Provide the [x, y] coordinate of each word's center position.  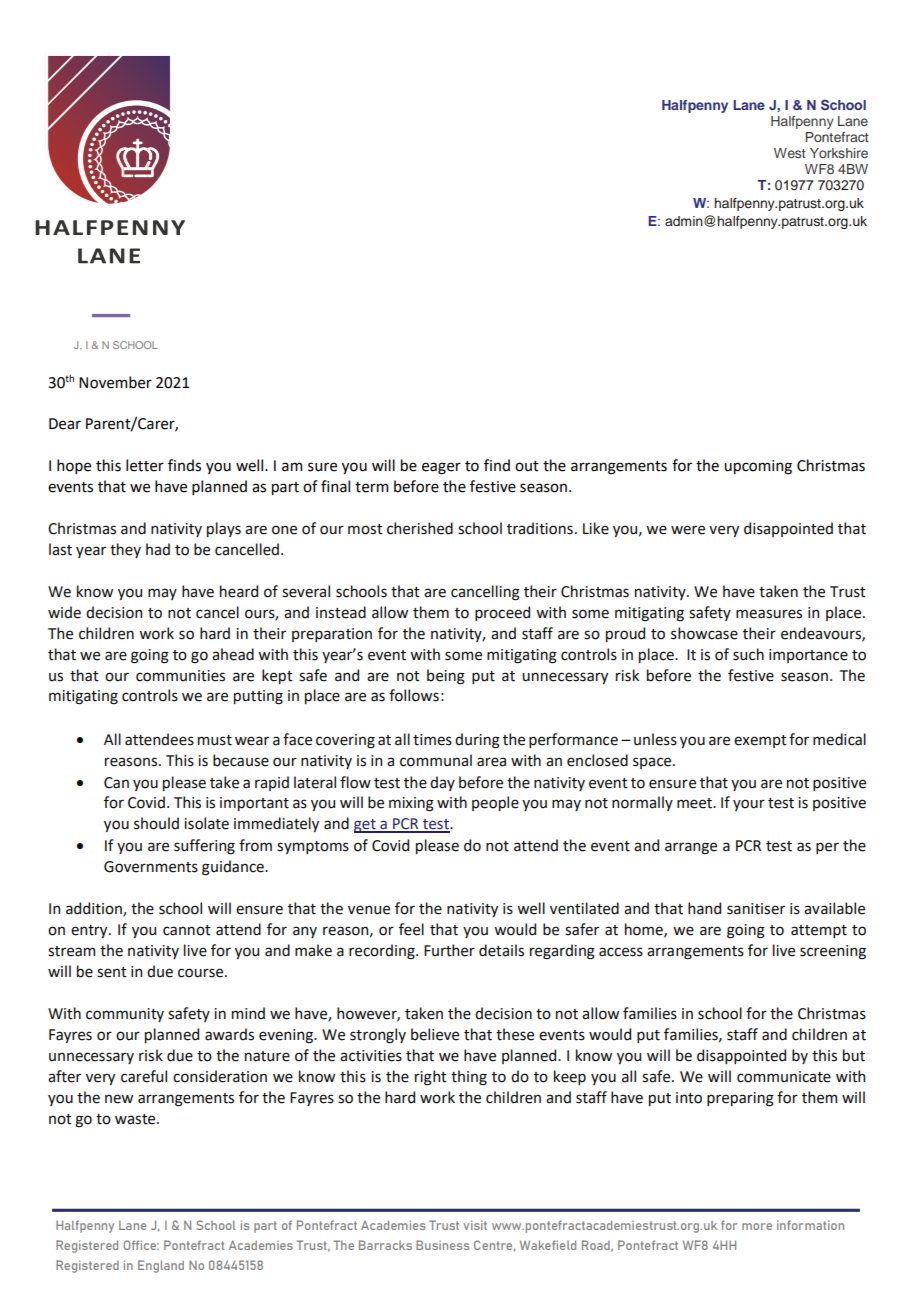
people [495, 803]
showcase [704, 633]
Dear [65, 424]
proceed [502, 613]
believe [435, 1034]
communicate [784, 1077]
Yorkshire [839, 153]
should [156, 823]
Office [141, 1245]
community [125, 1015]
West [790, 153]
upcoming [758, 467]
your [749, 805]
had [158, 549]
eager [441, 468]
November [115, 382]
